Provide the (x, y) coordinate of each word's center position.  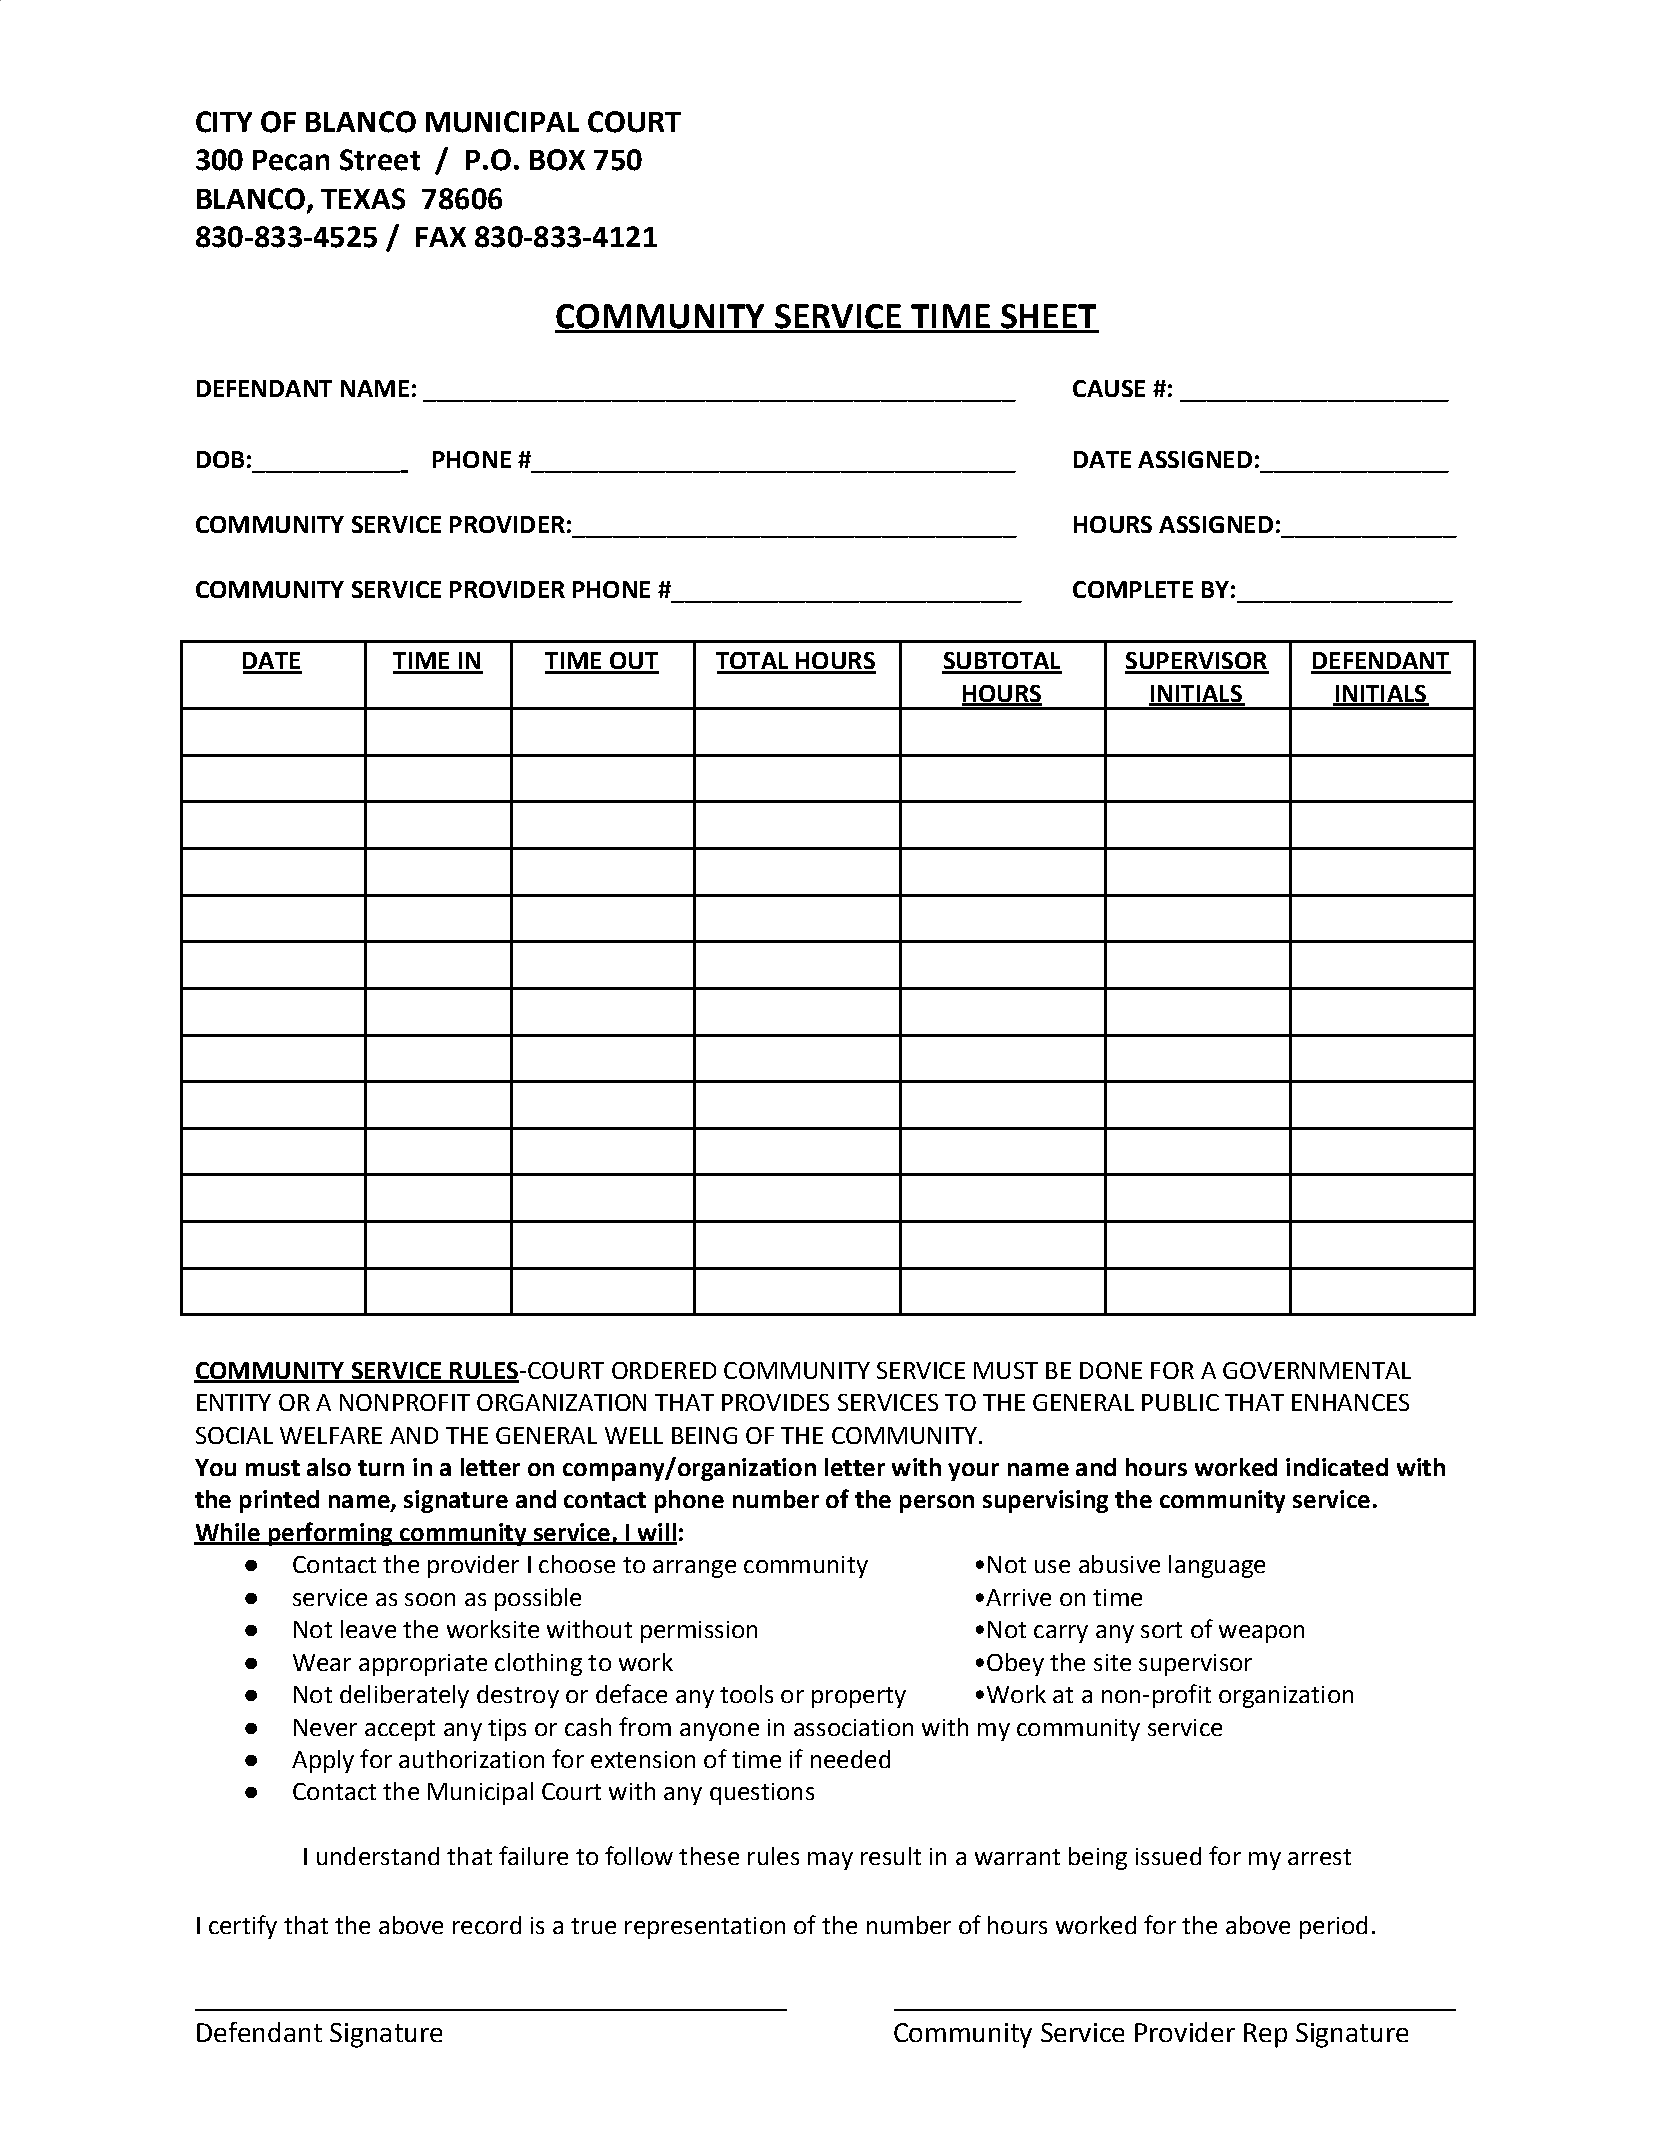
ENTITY (234, 1402)
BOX (557, 160)
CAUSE (1109, 388)
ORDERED (664, 1370)
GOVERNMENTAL (1317, 1370)
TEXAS (363, 199)
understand (378, 1856)
